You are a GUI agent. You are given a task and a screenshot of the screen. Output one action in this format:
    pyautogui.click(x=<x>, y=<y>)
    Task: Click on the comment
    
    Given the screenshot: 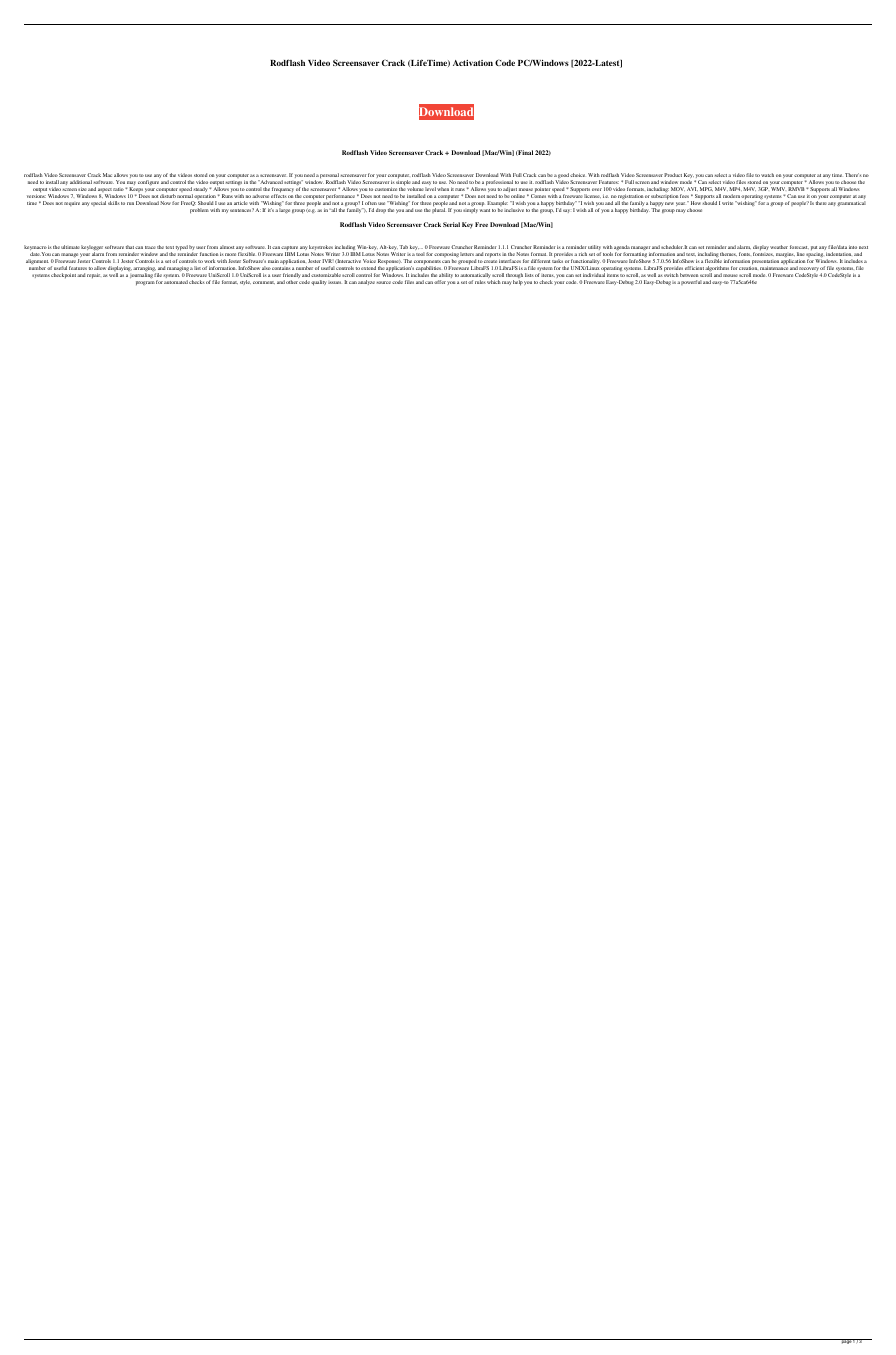 What is the action you would take?
    pyautogui.click(x=264, y=282)
